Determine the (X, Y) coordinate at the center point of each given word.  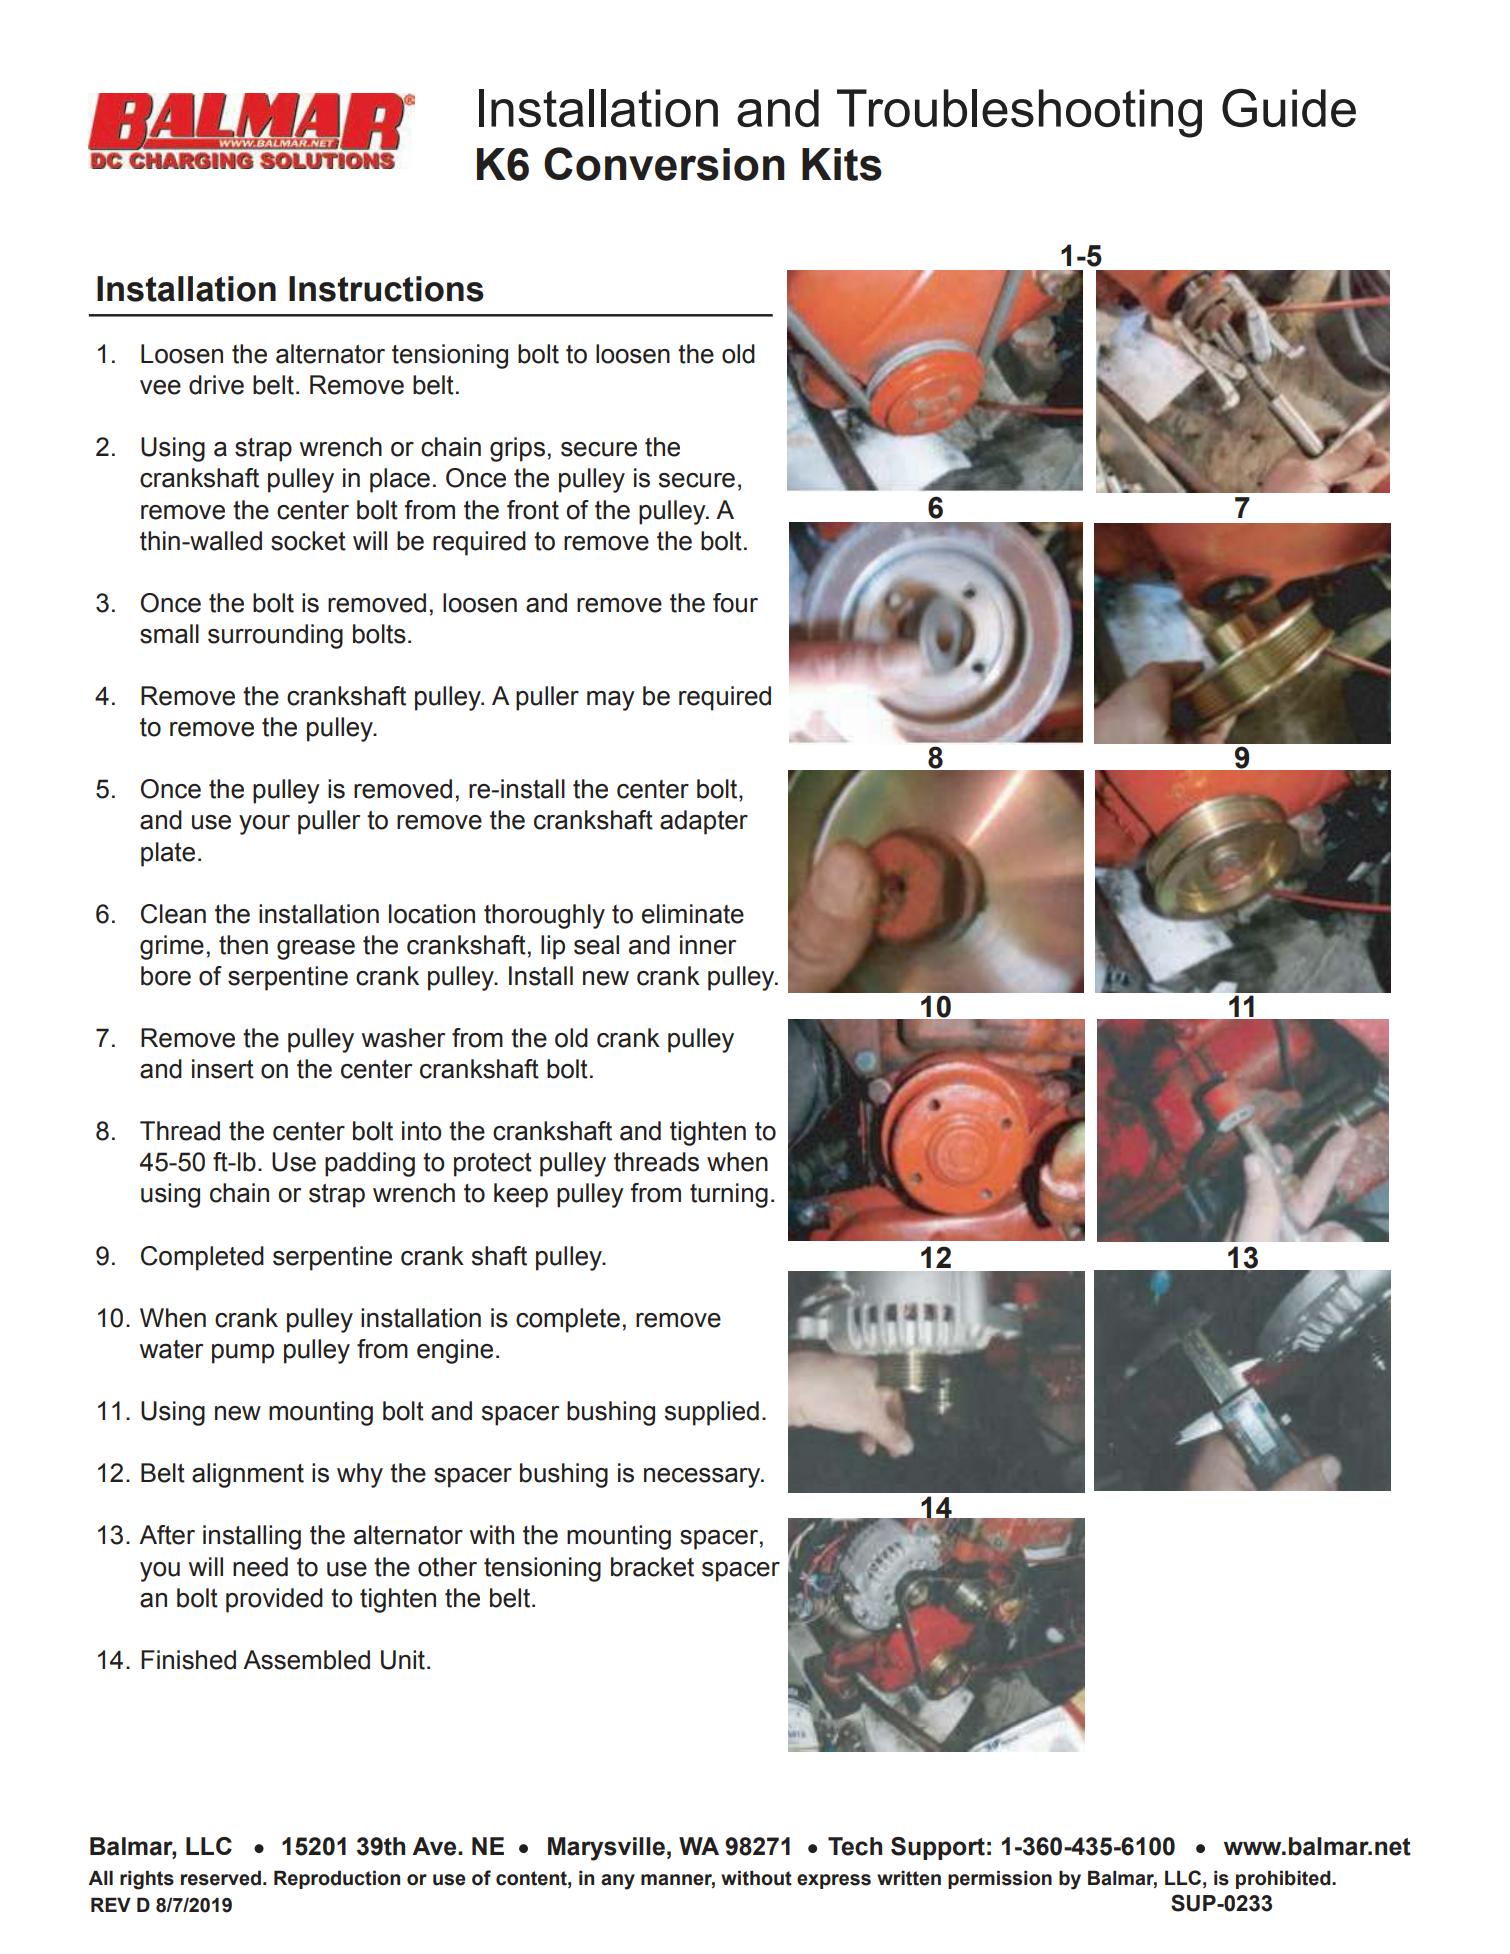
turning (729, 1195)
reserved (221, 1878)
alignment (248, 1475)
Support (938, 1848)
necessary (703, 1478)
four (735, 603)
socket (308, 541)
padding (370, 1164)
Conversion (664, 164)
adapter (704, 822)
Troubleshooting (1019, 113)
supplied (712, 1413)
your (264, 825)
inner (708, 945)
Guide (1289, 108)
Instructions (386, 289)
